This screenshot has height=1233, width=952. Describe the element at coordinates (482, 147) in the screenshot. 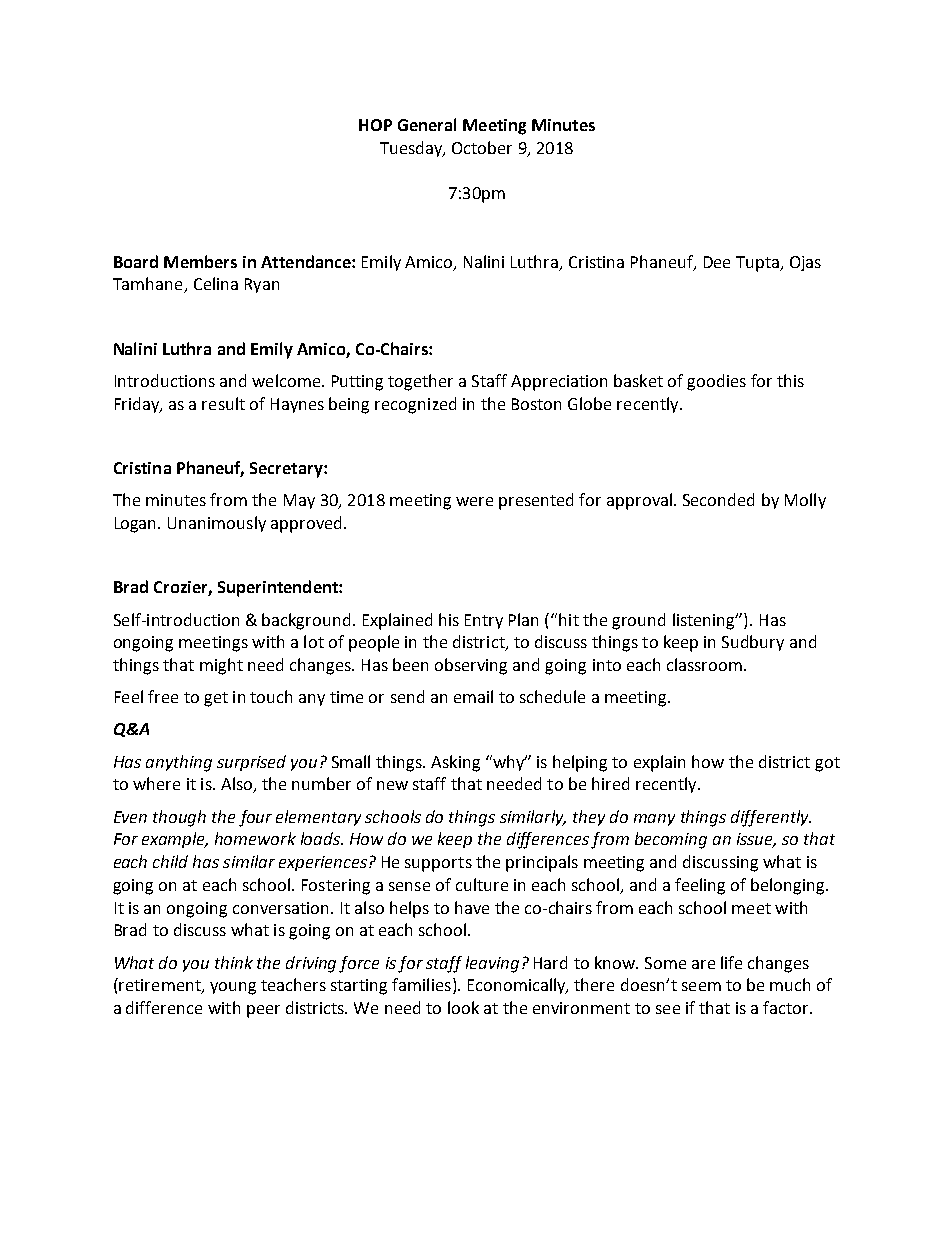

I see `October` at that location.
